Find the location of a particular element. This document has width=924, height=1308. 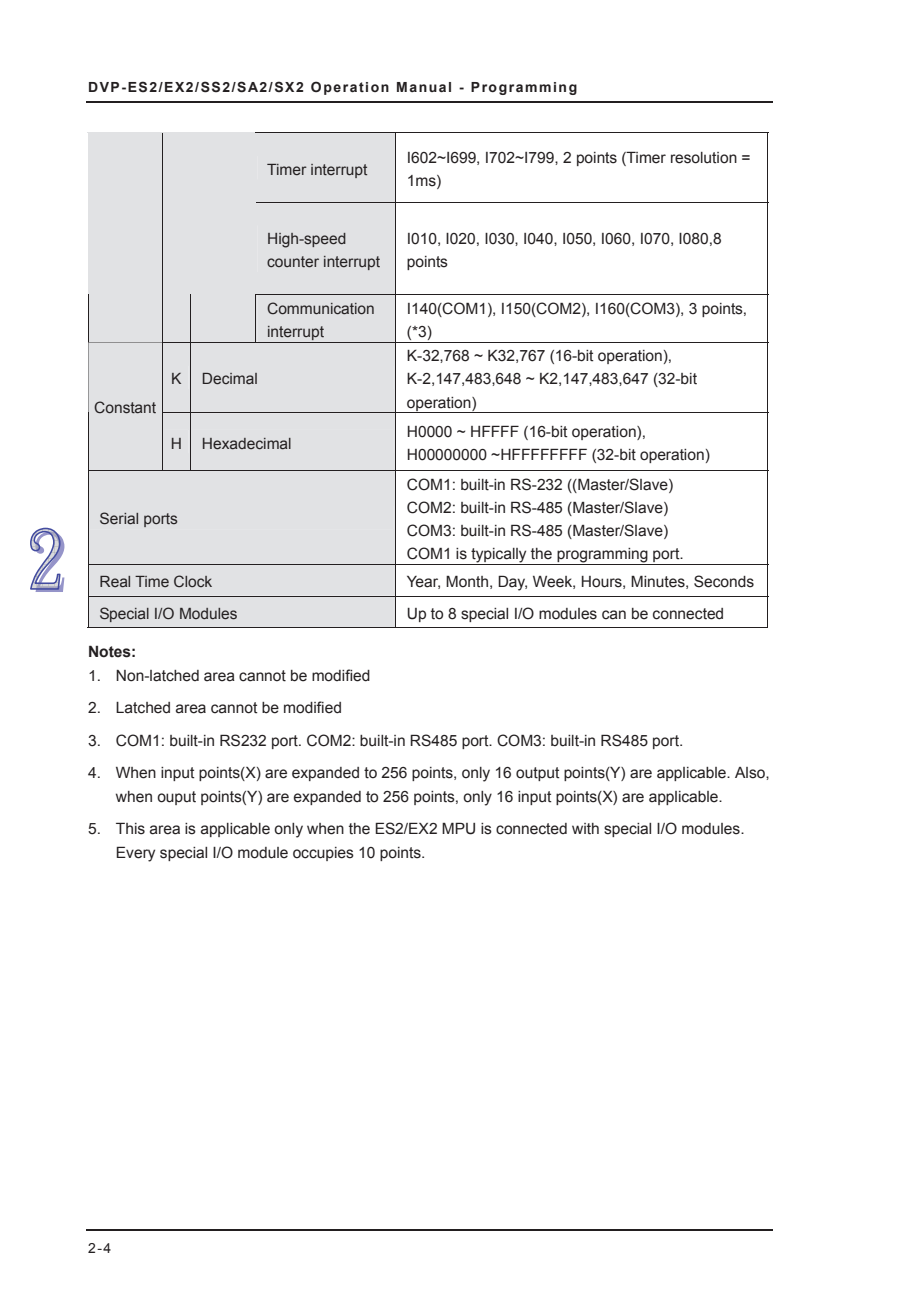

counter is located at coordinates (293, 262).
